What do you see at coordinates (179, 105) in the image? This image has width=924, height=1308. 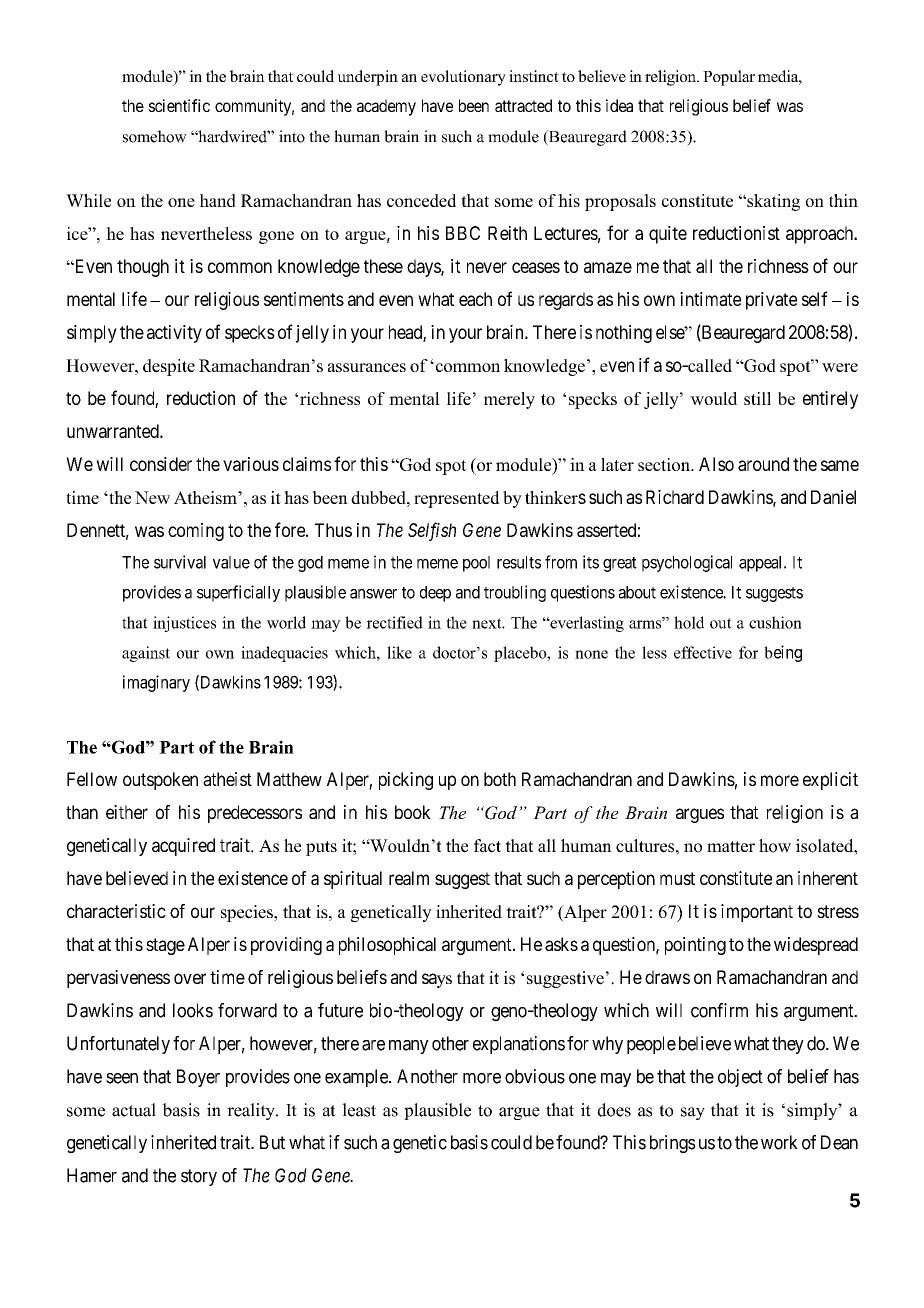 I see `scientific` at bounding box center [179, 105].
